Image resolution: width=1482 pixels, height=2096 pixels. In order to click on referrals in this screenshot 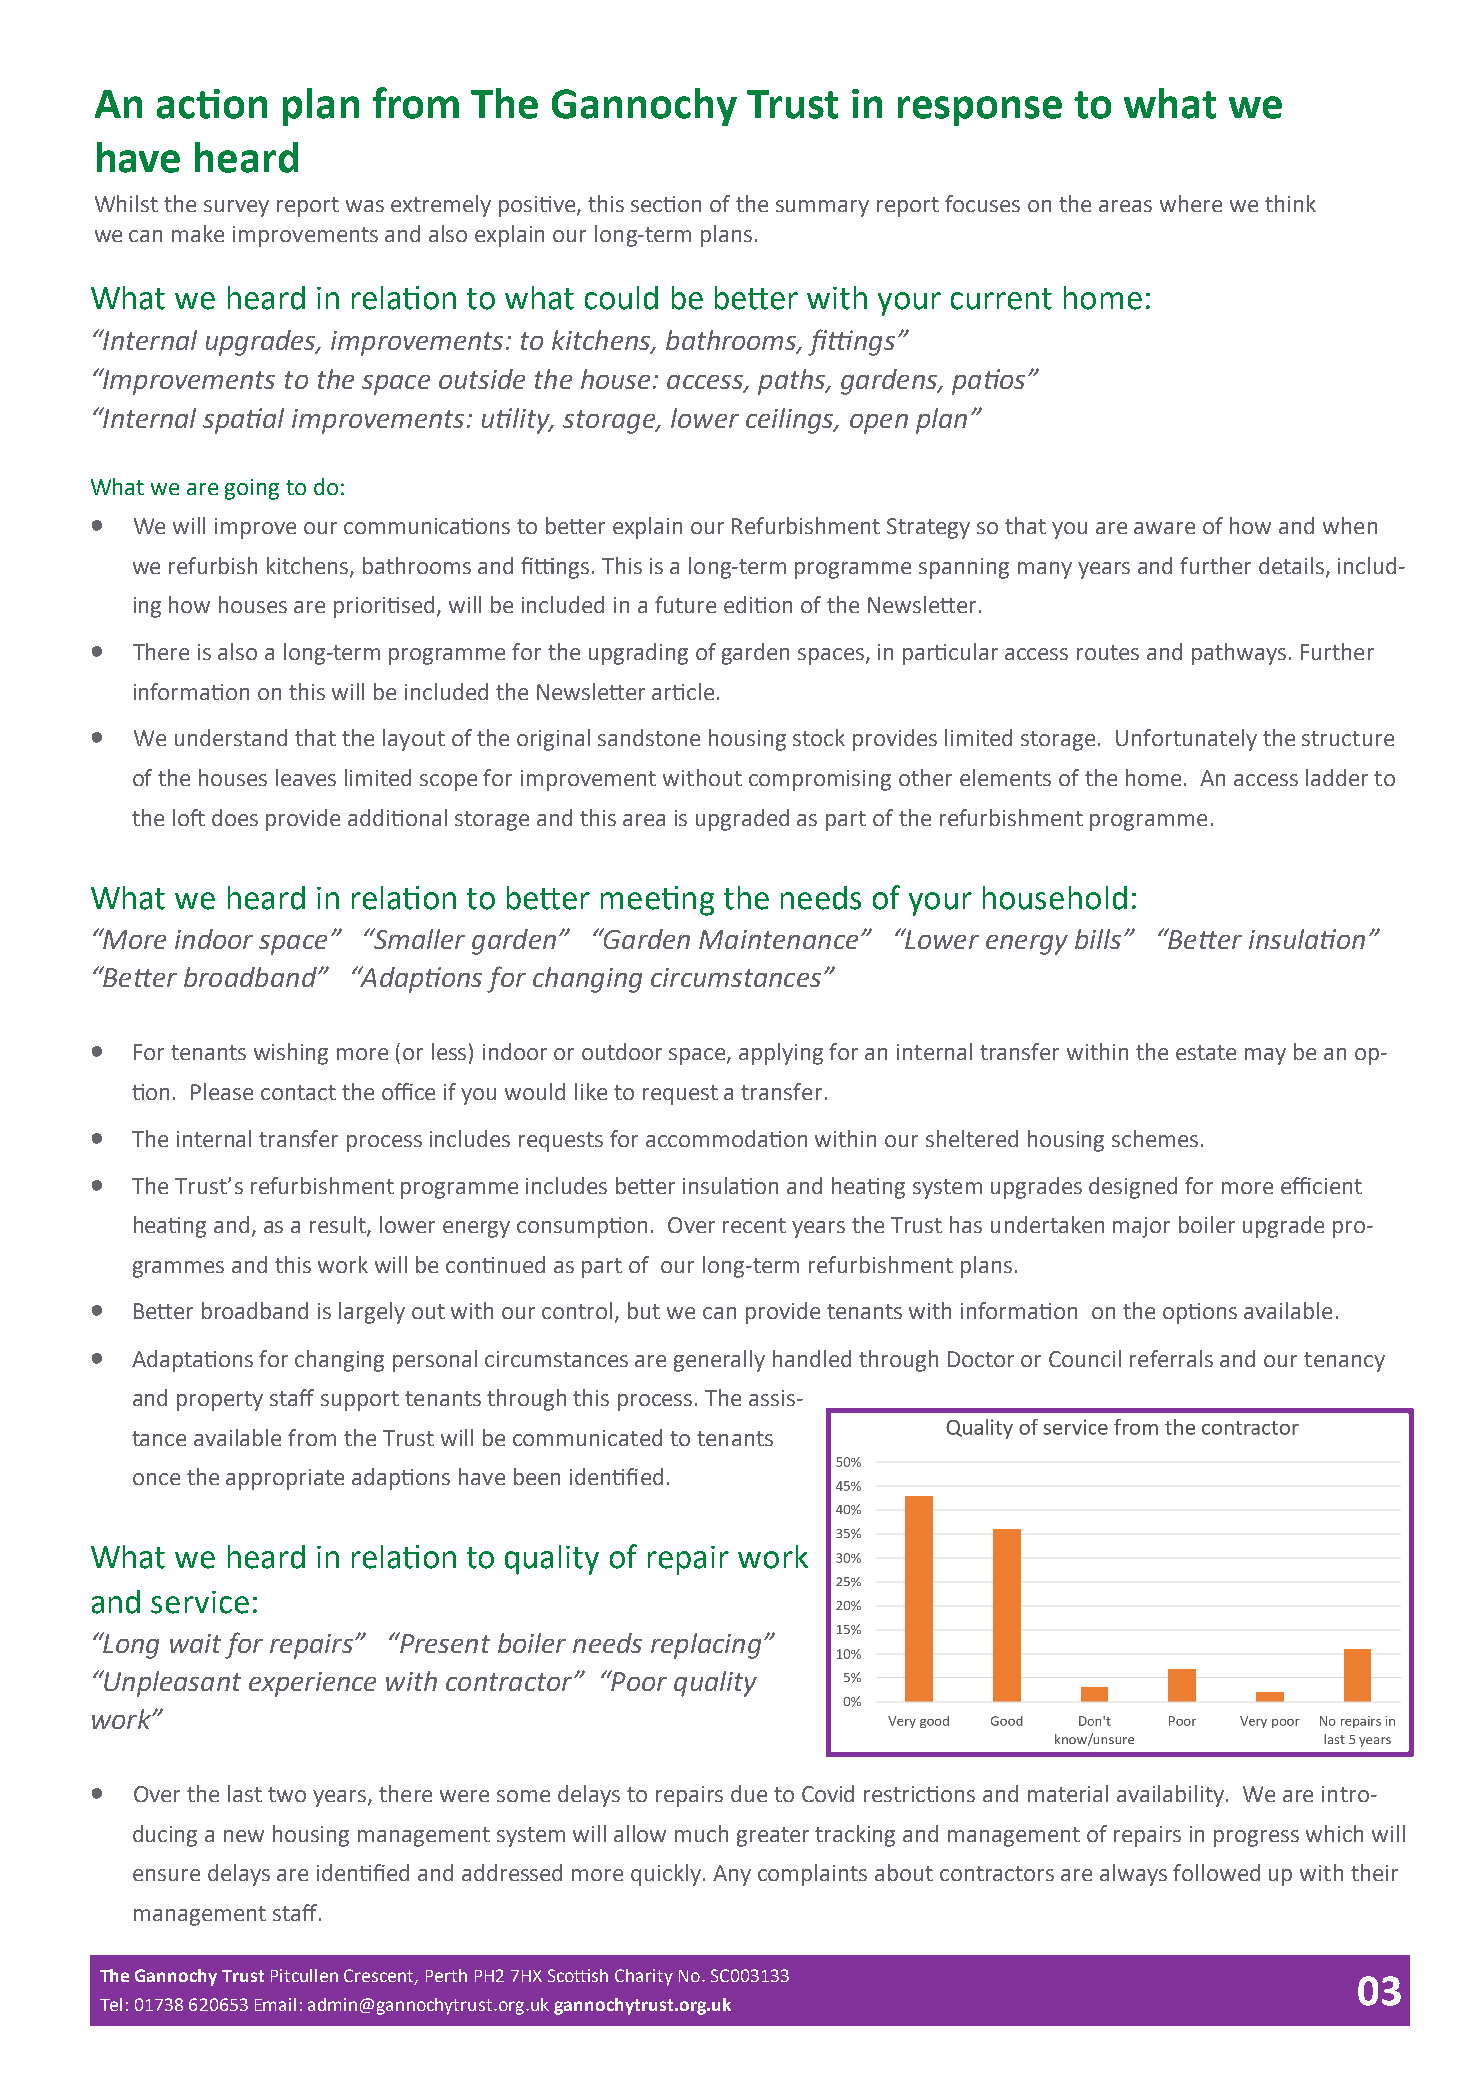, I will do `click(1171, 1358)`.
